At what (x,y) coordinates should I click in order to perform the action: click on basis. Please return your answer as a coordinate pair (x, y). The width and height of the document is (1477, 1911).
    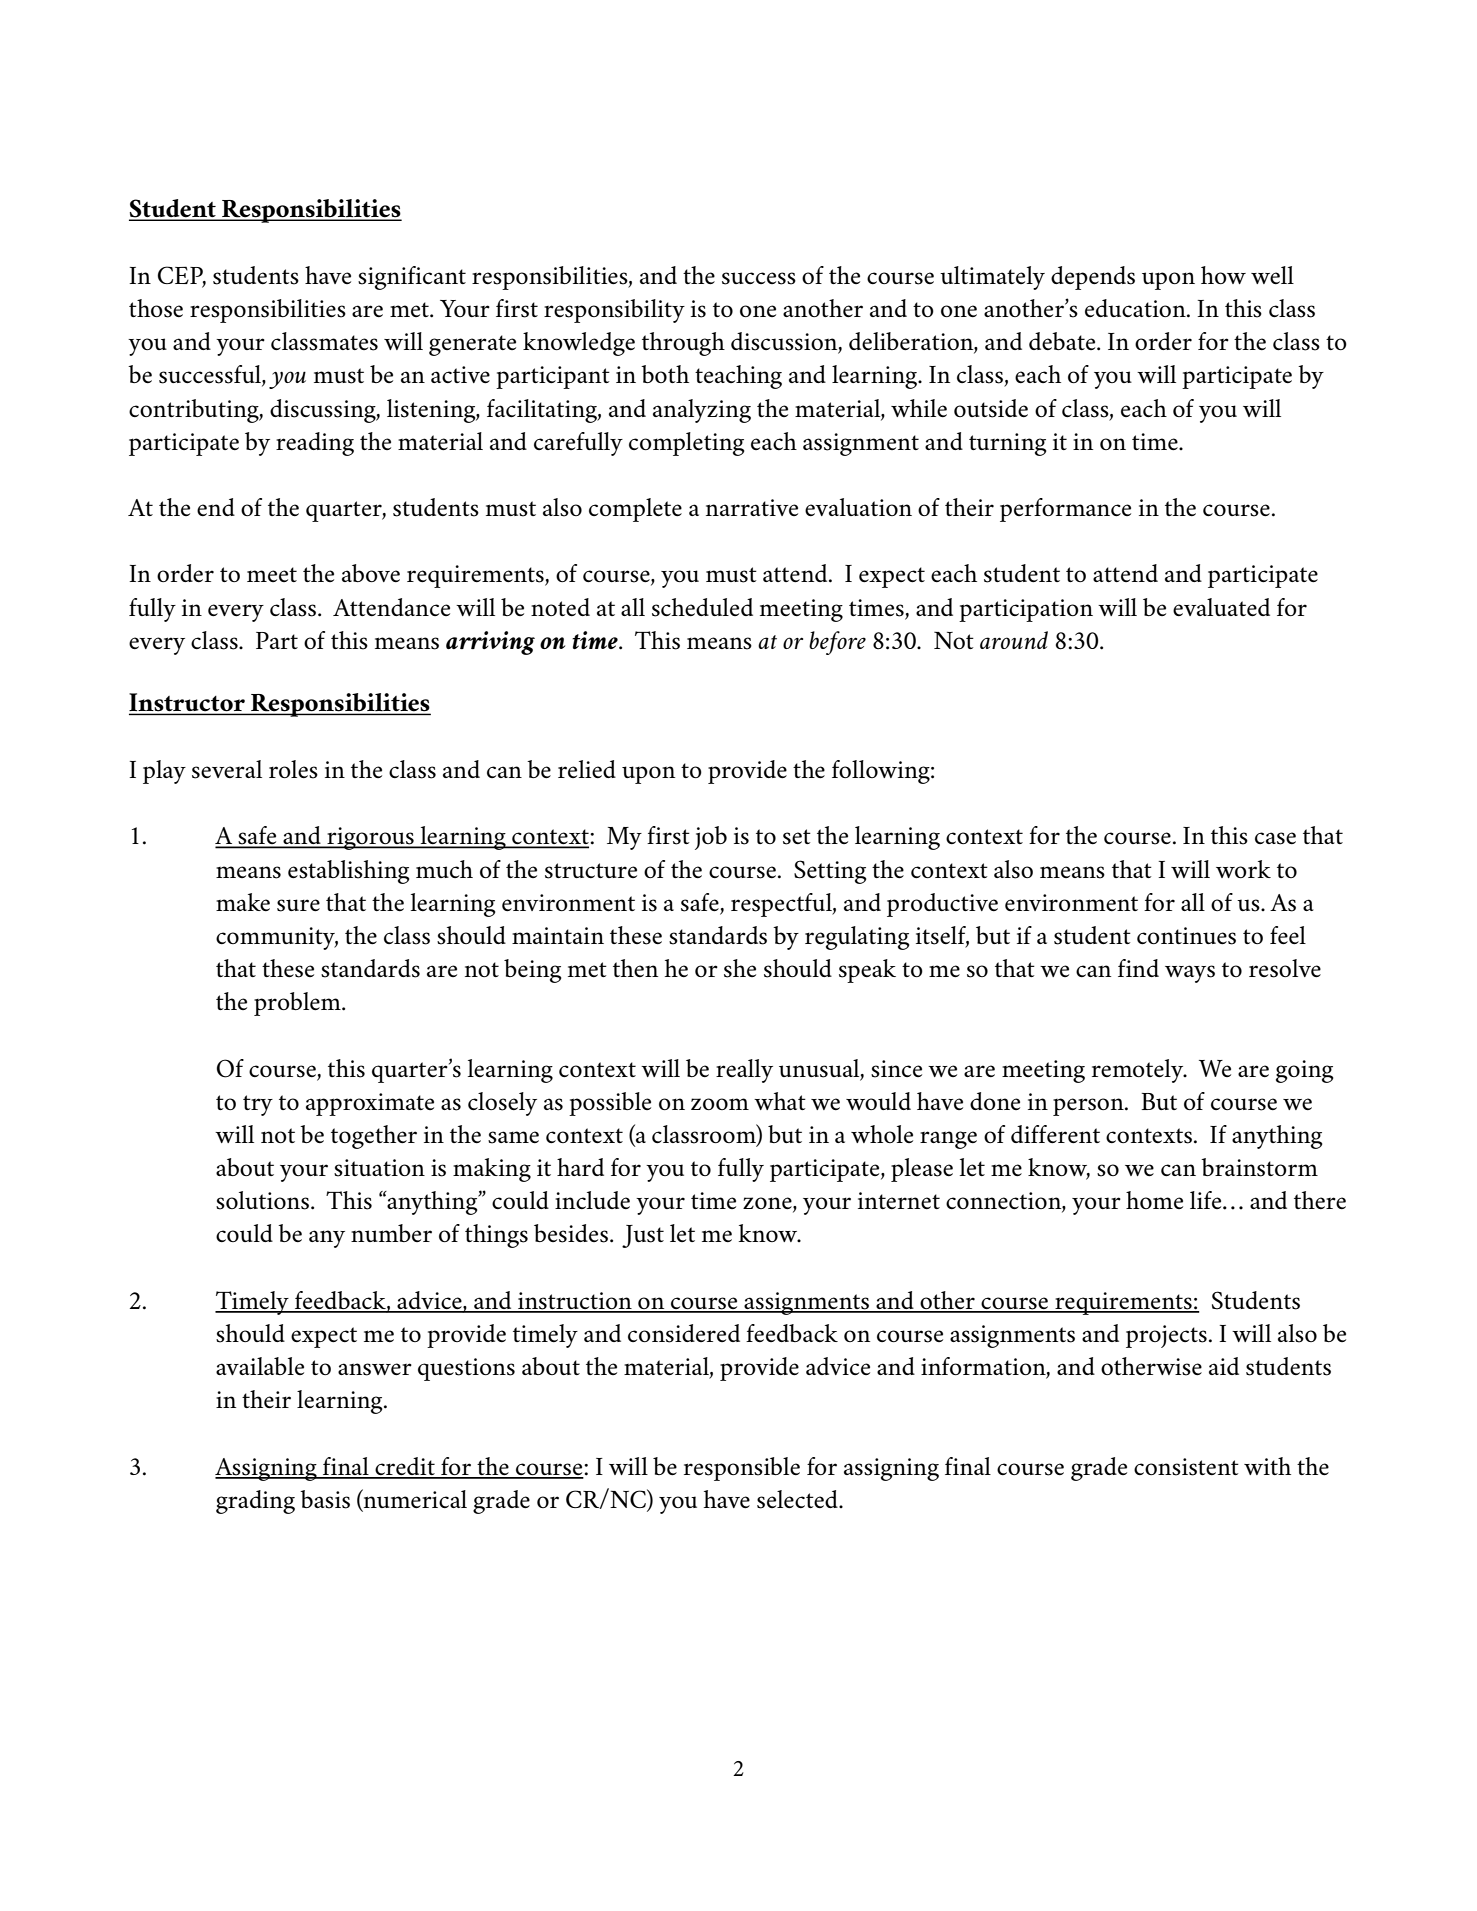
    Looking at the image, I should click on (325, 1499).
